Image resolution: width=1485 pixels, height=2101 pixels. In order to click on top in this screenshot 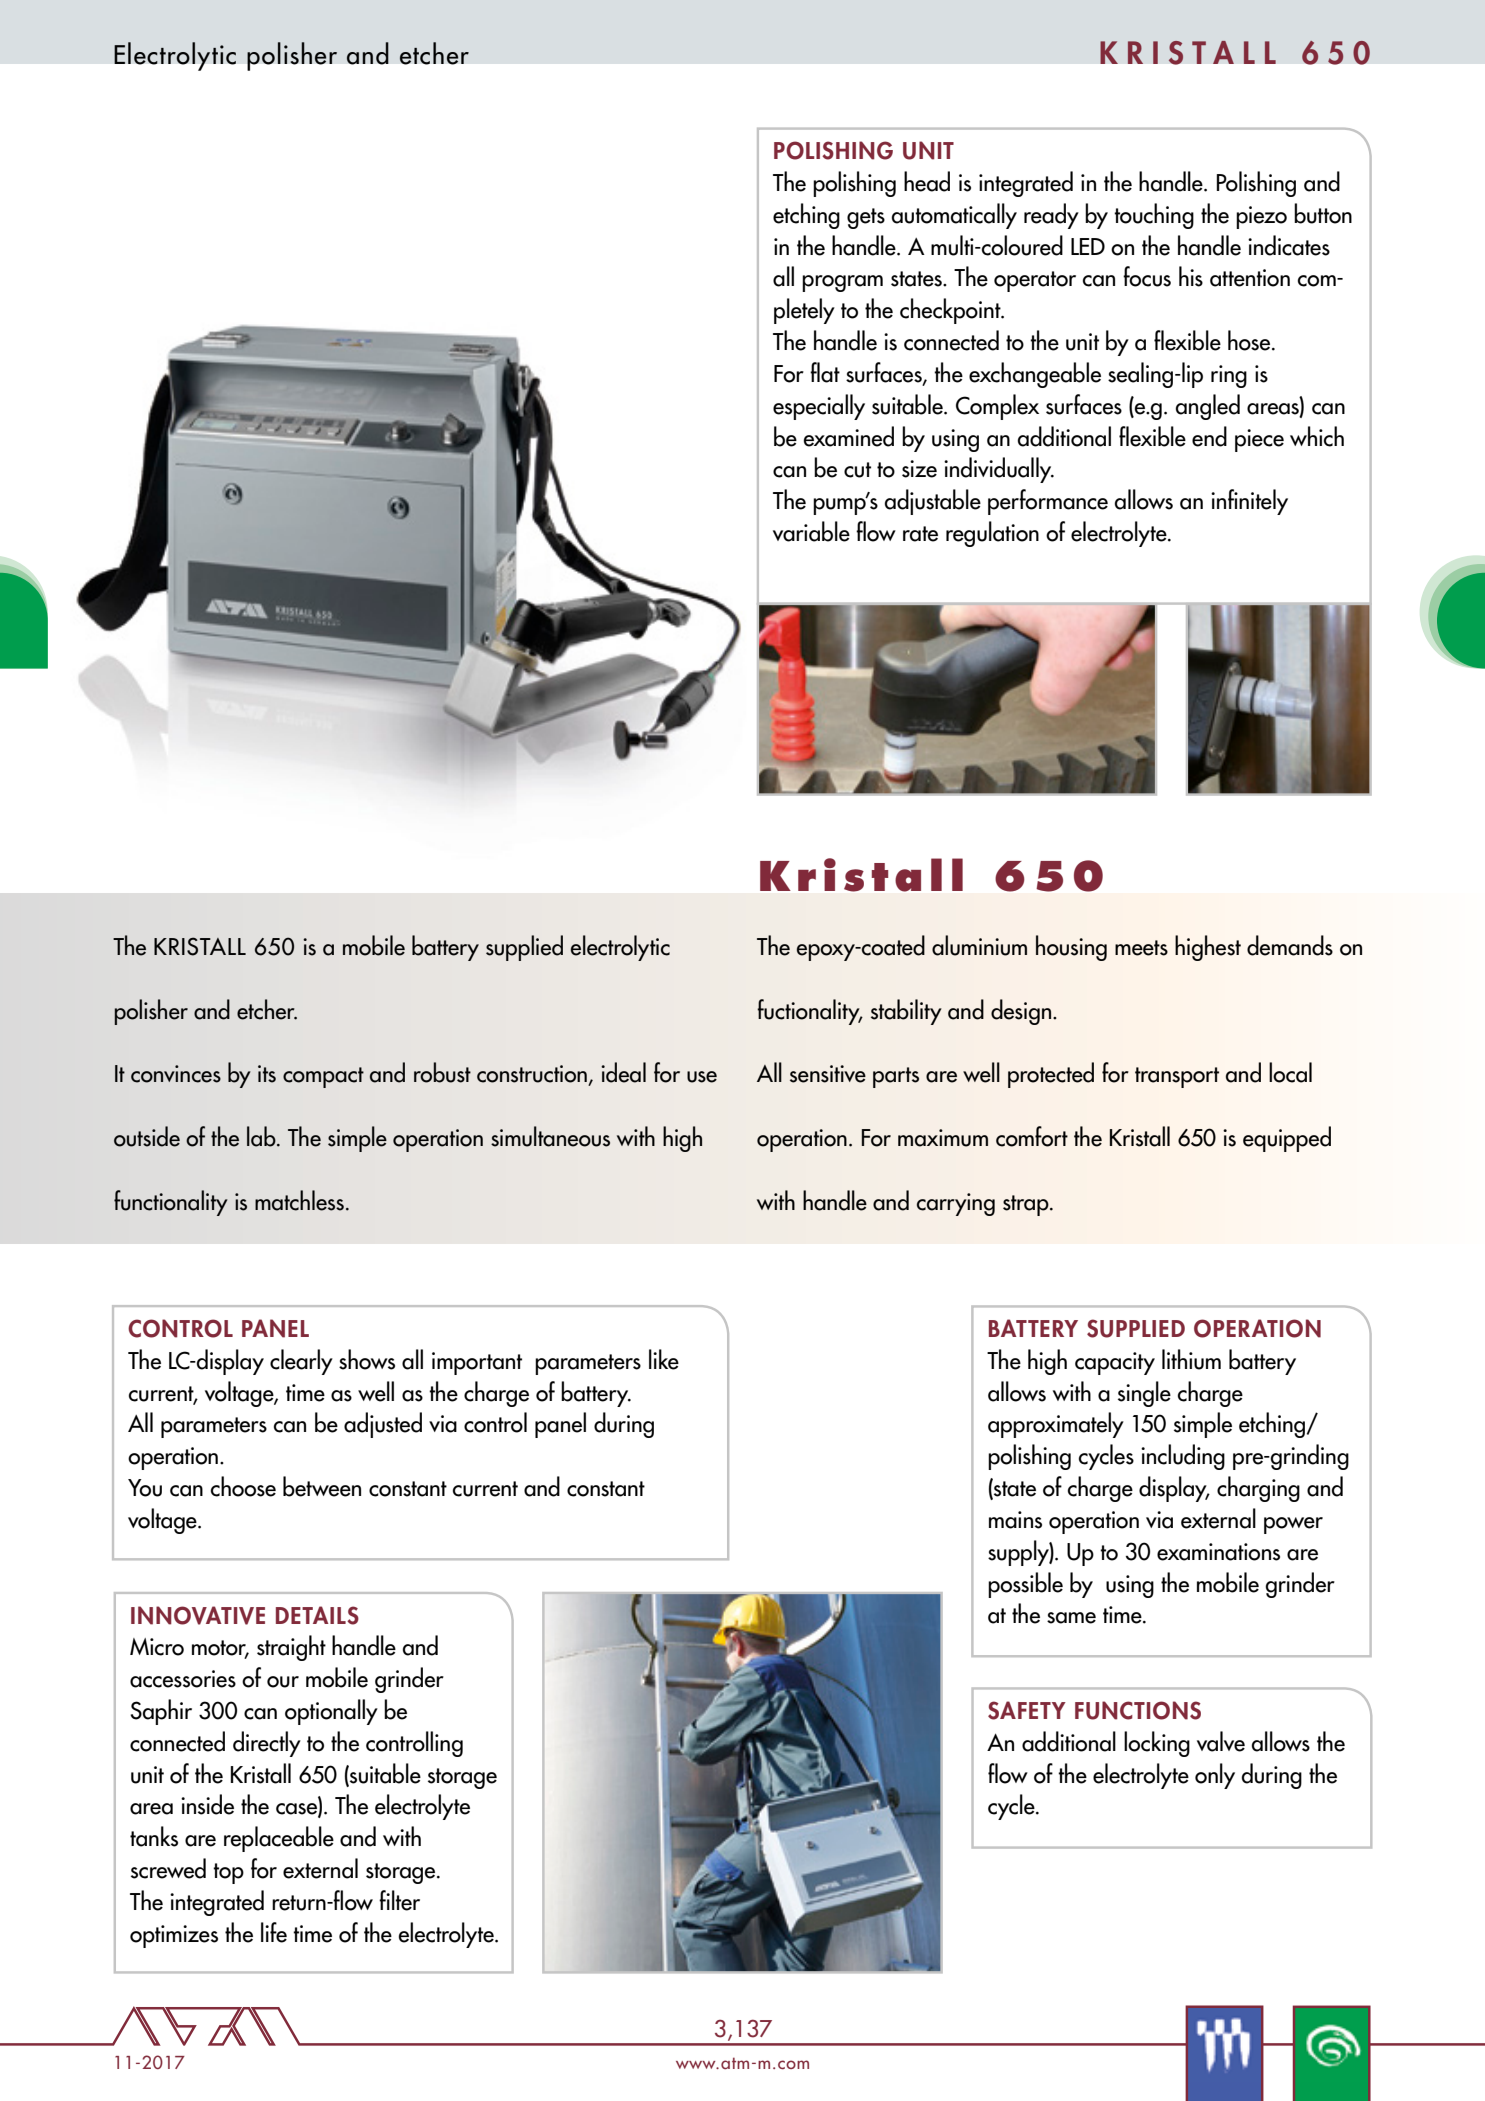, I will do `click(228, 1873)`.
